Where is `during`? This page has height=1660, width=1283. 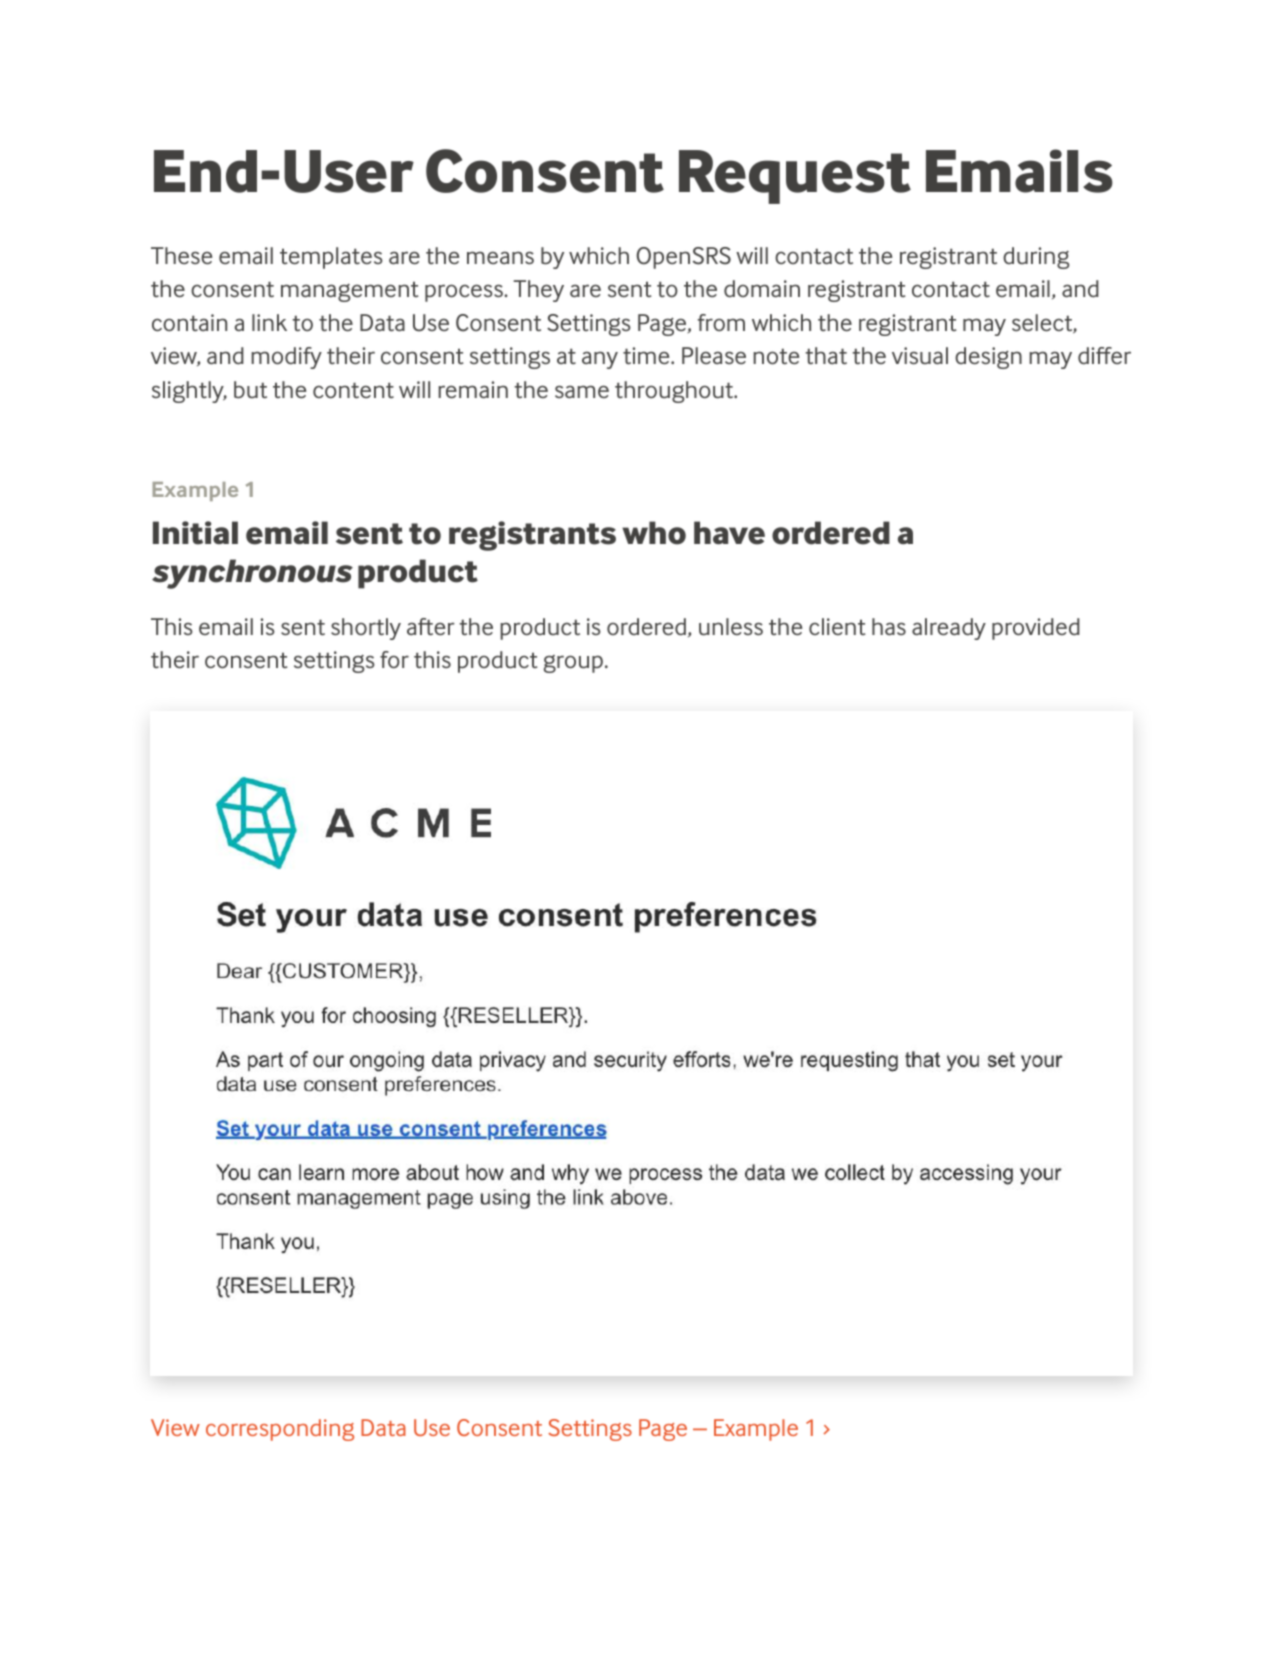
during is located at coordinates (1036, 258).
